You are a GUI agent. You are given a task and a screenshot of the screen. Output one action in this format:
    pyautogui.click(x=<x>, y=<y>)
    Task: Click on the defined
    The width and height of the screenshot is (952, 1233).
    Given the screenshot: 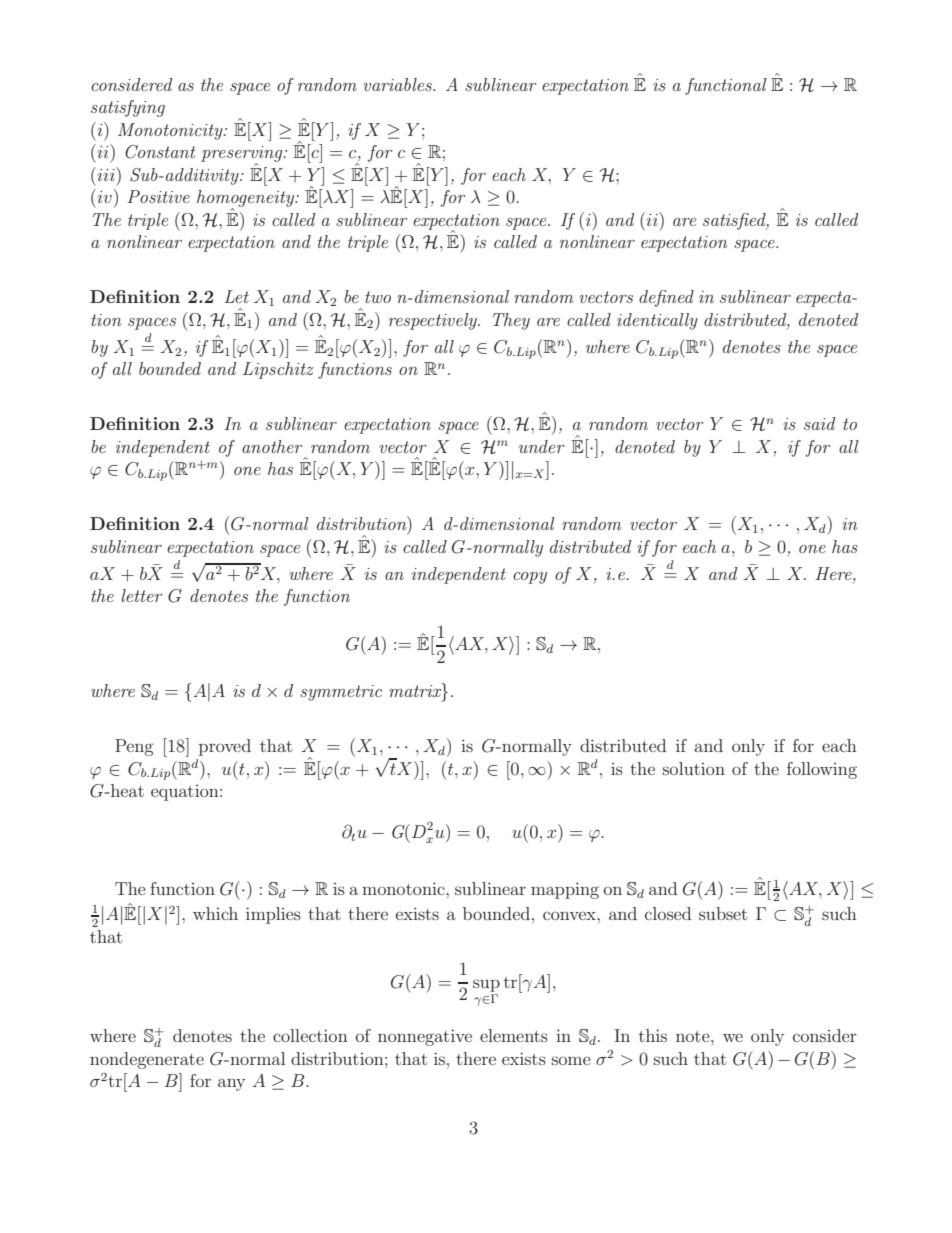 What is the action you would take?
    pyautogui.click(x=666, y=298)
